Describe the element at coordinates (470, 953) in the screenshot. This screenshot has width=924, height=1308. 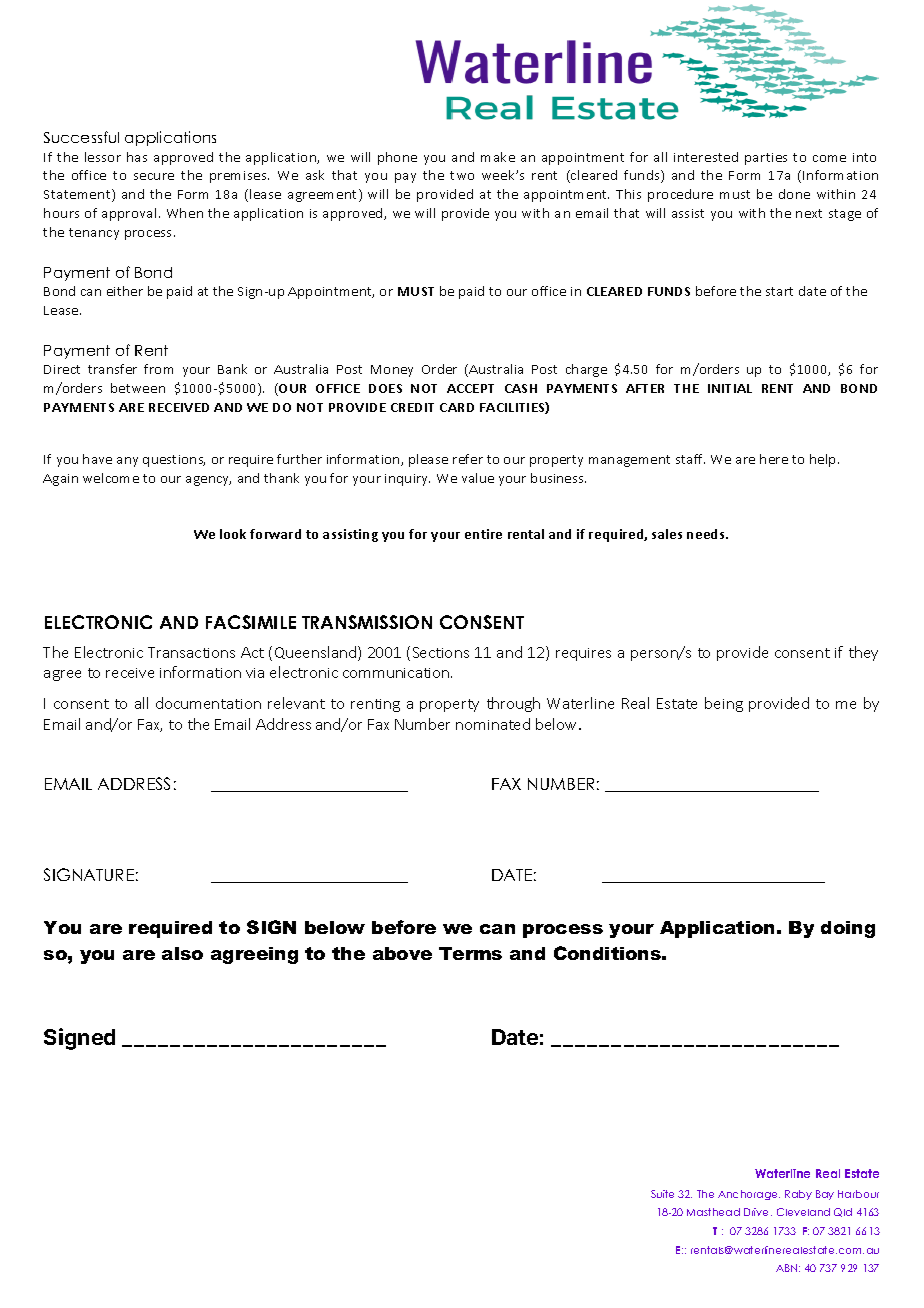
I see `Terms` at that location.
